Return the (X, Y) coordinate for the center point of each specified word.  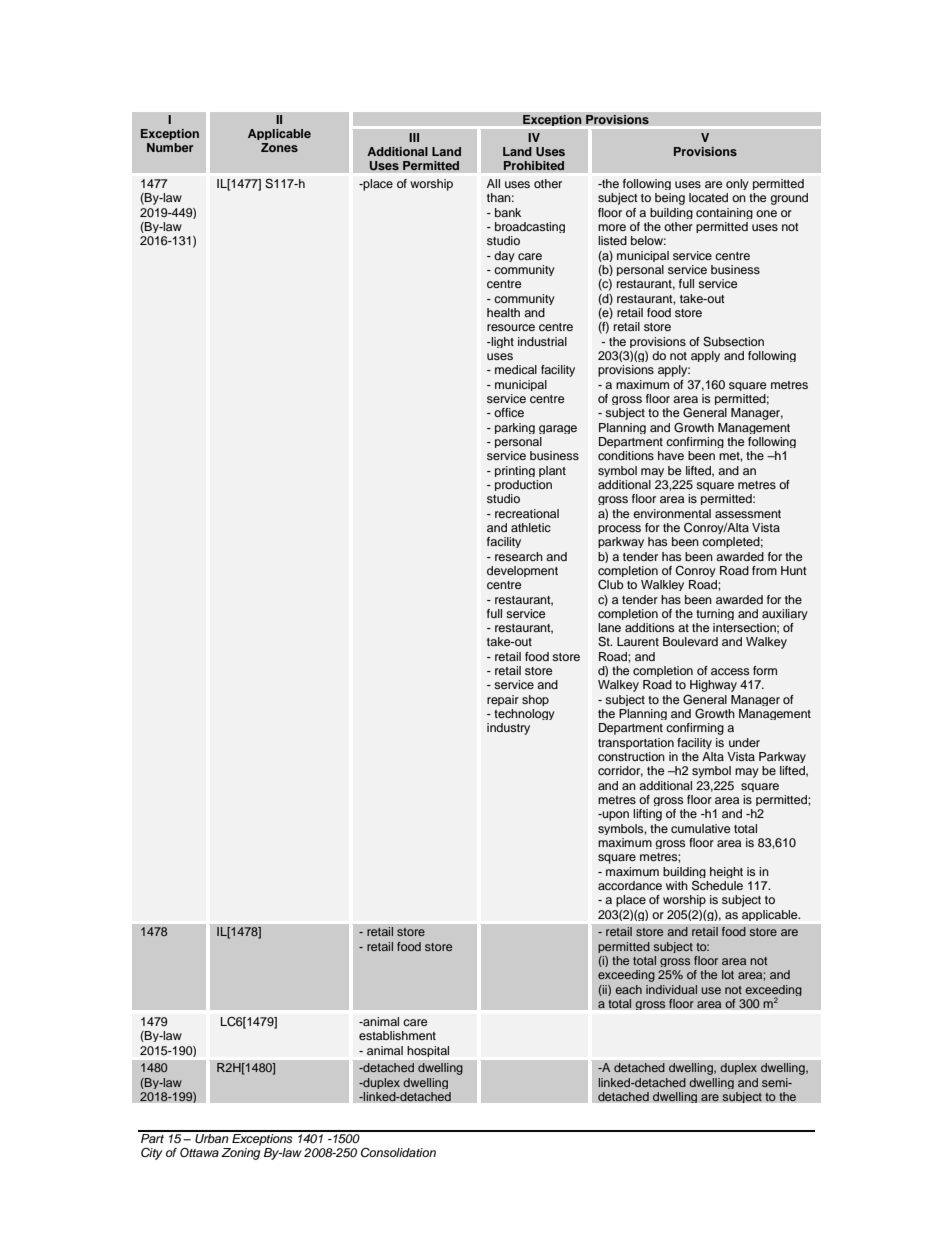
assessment (748, 514)
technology (524, 714)
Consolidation (398, 1153)
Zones (279, 147)
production (523, 485)
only (737, 184)
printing (515, 471)
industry (508, 729)
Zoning (240, 1154)
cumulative (701, 828)
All (493, 183)
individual (671, 989)
